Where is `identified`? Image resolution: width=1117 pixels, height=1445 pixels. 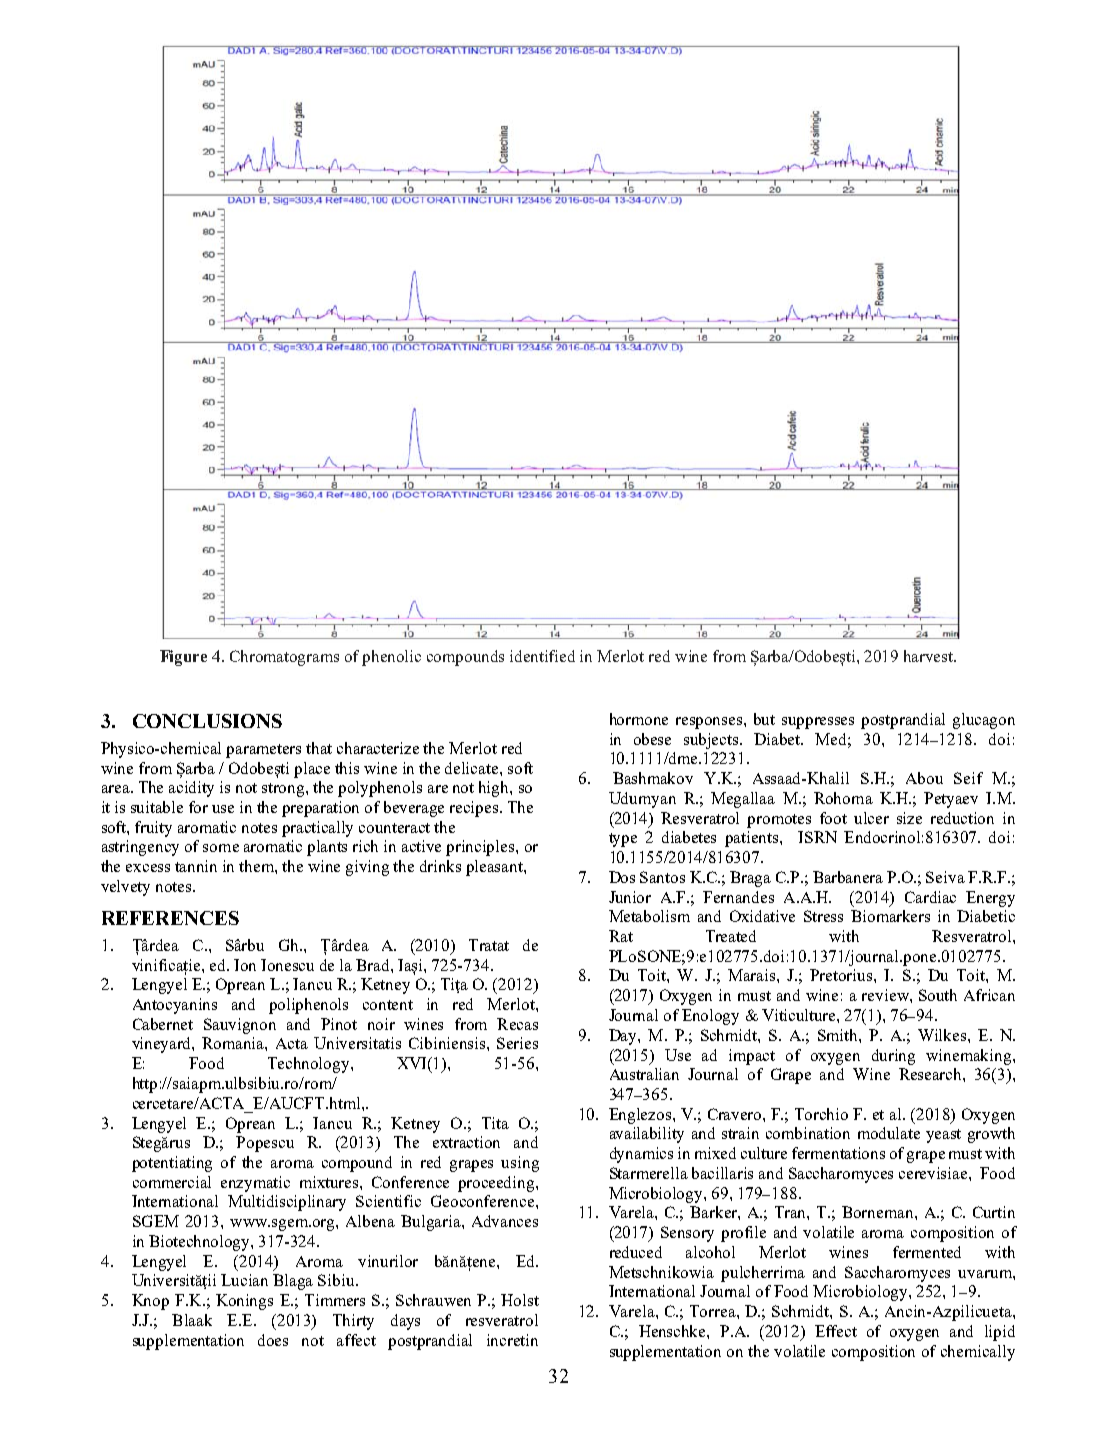
identified is located at coordinates (542, 656).
